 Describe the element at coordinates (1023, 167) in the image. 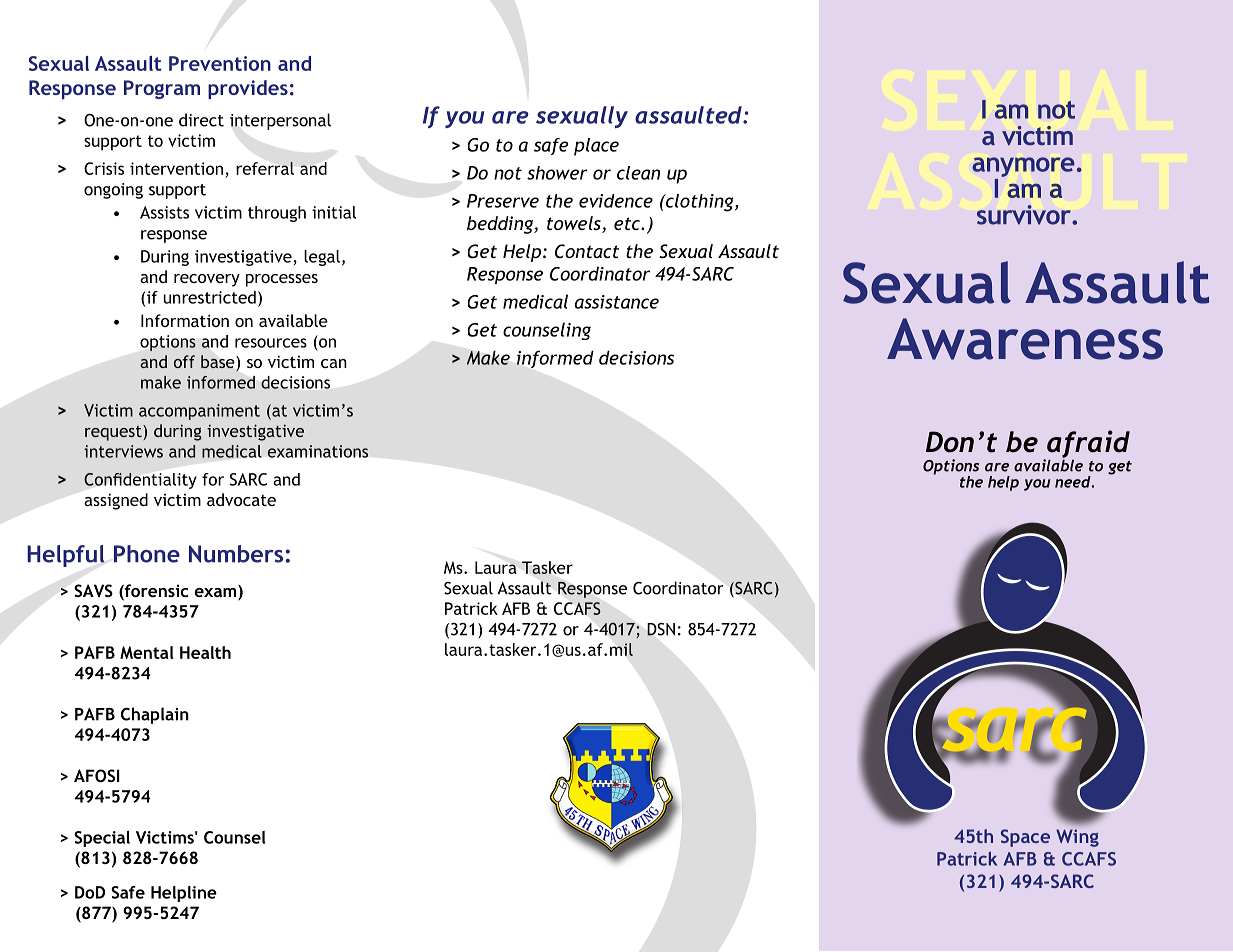

I see `anymore` at that location.
